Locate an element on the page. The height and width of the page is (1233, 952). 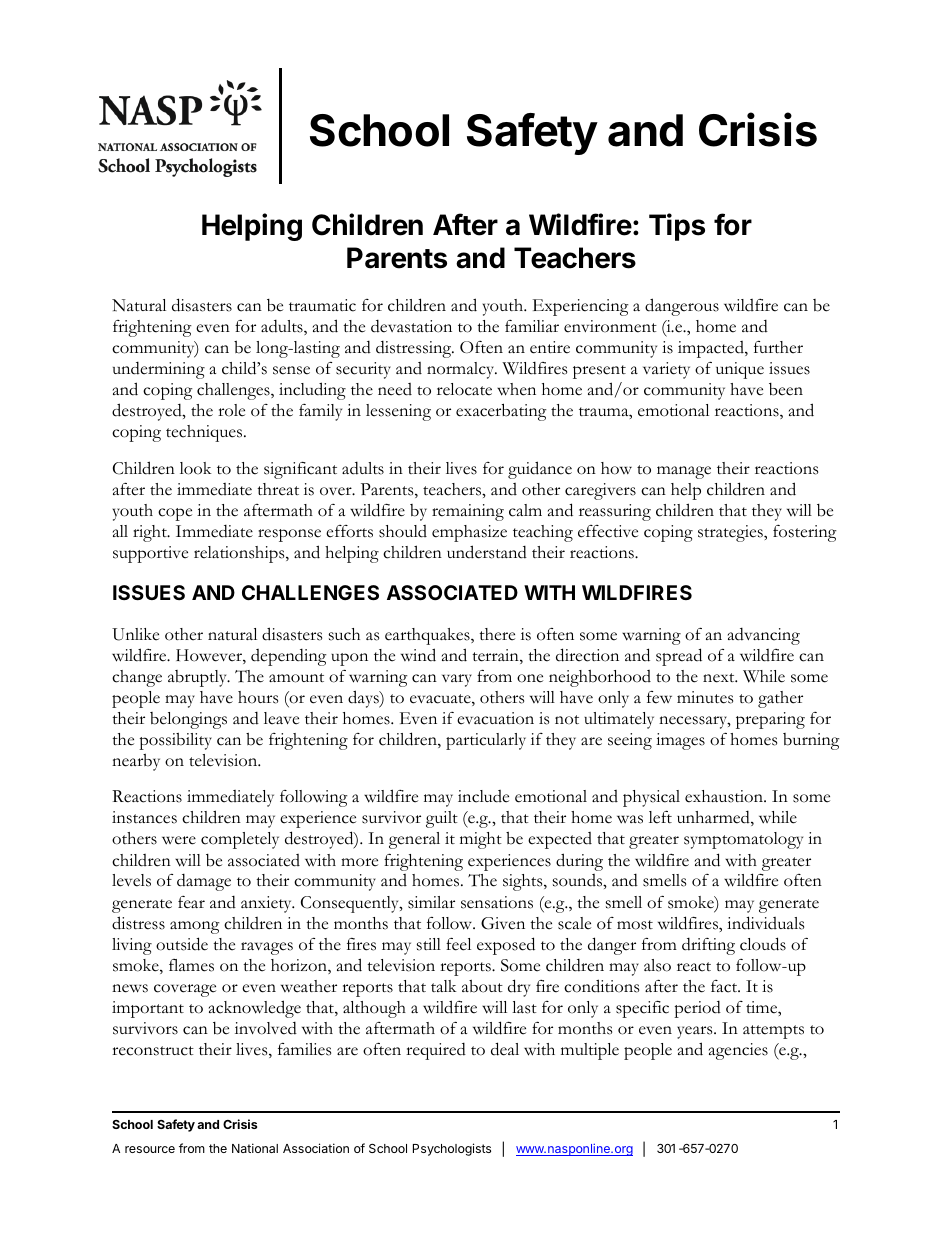
manage is located at coordinates (684, 472).
